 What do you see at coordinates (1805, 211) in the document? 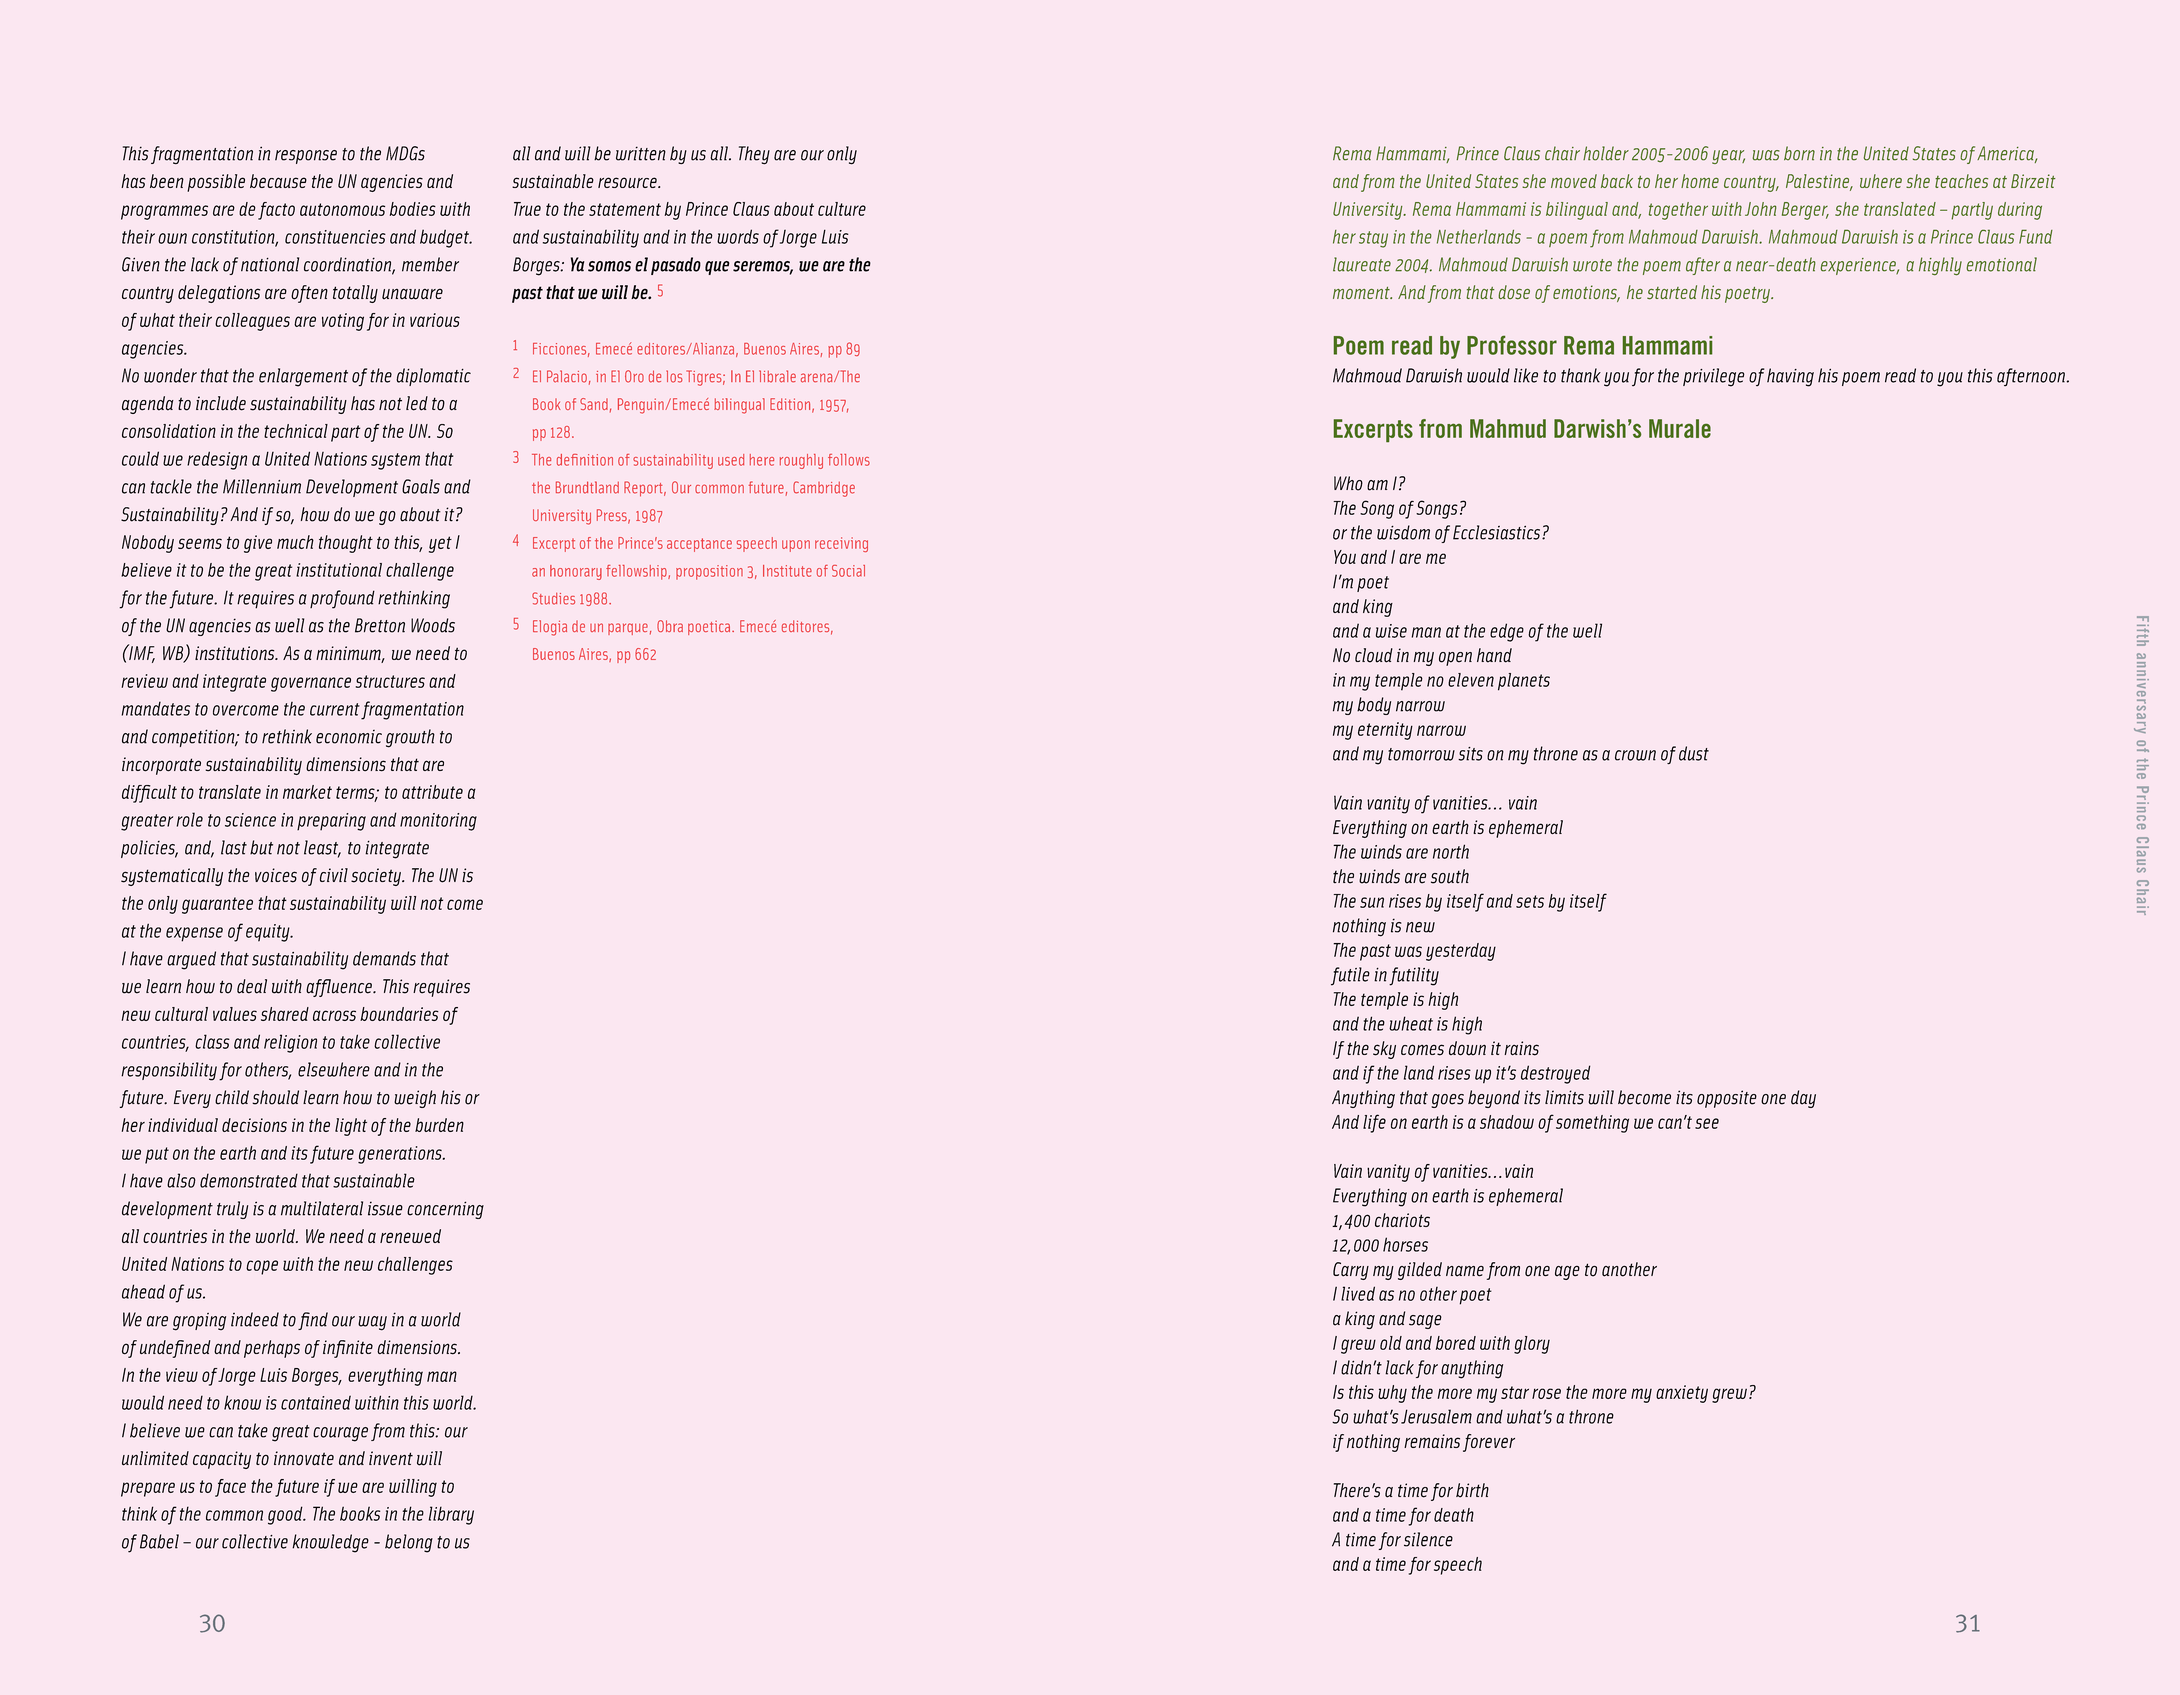
I see `Berger` at bounding box center [1805, 211].
